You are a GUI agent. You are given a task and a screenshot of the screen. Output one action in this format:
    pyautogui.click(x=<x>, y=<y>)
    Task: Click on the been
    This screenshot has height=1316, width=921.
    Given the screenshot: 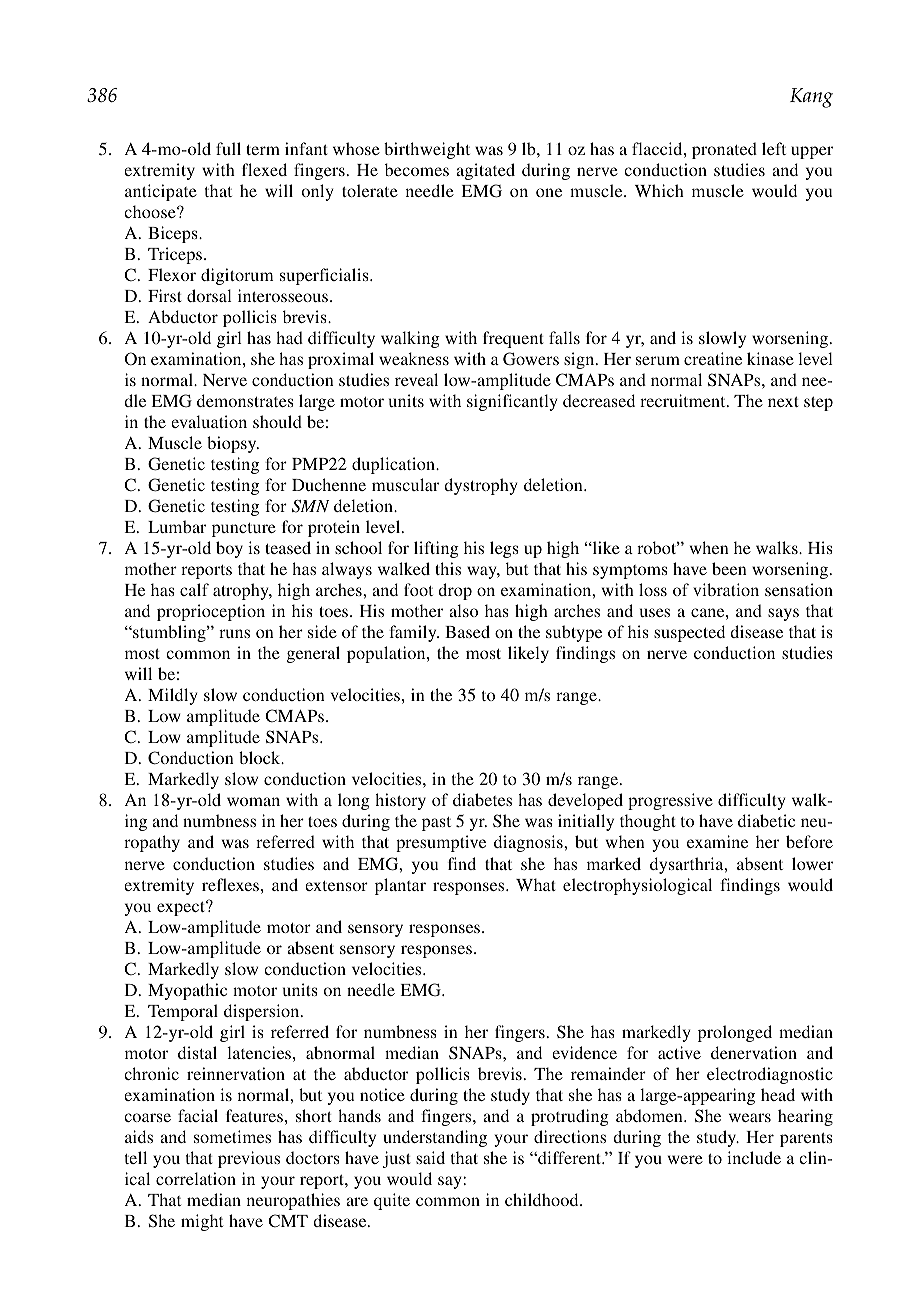 What is the action you would take?
    pyautogui.click(x=729, y=568)
